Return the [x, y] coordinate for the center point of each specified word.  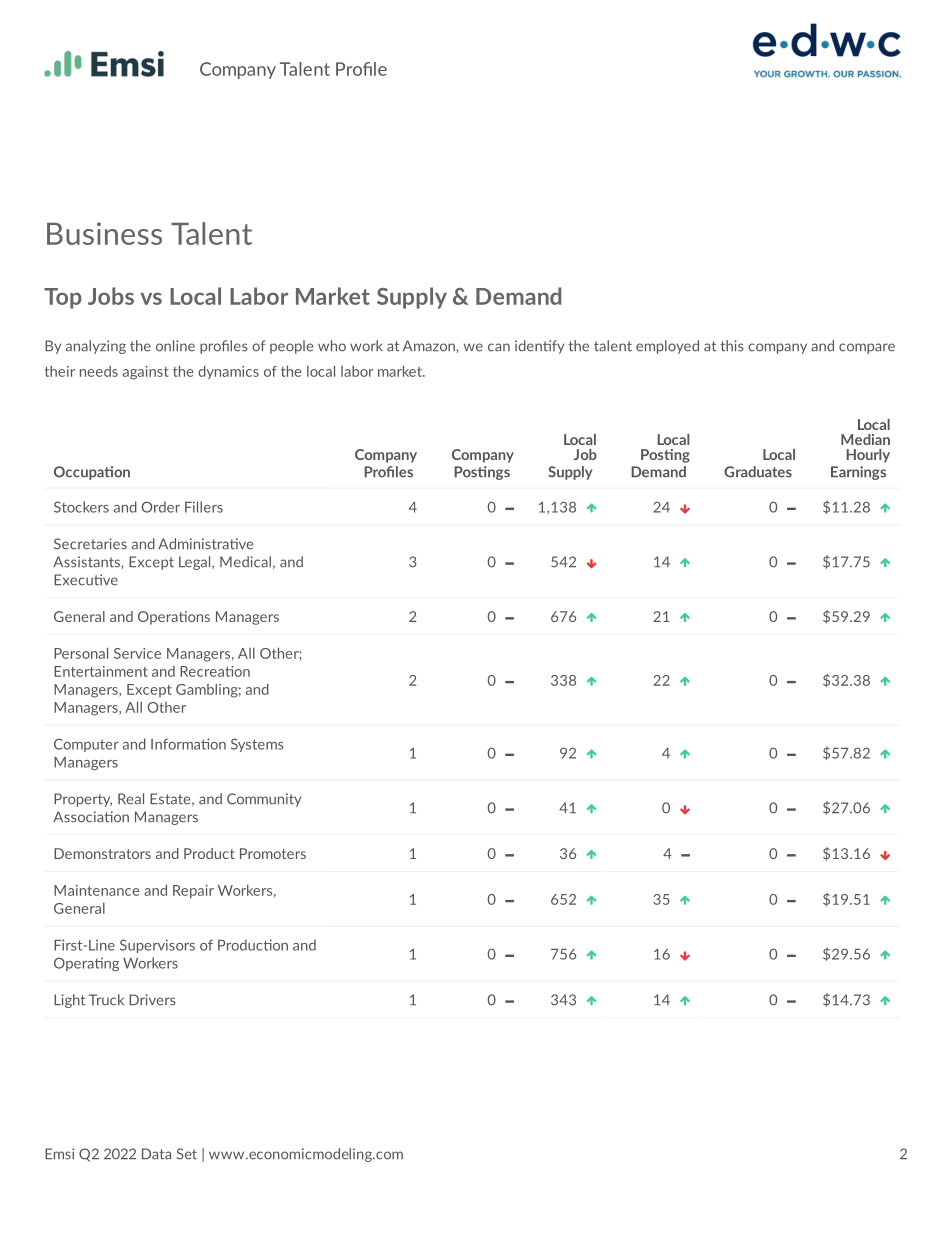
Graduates [758, 472]
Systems [257, 745]
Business [104, 233]
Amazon [430, 346]
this [732, 346]
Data [156, 1154]
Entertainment [101, 671]
